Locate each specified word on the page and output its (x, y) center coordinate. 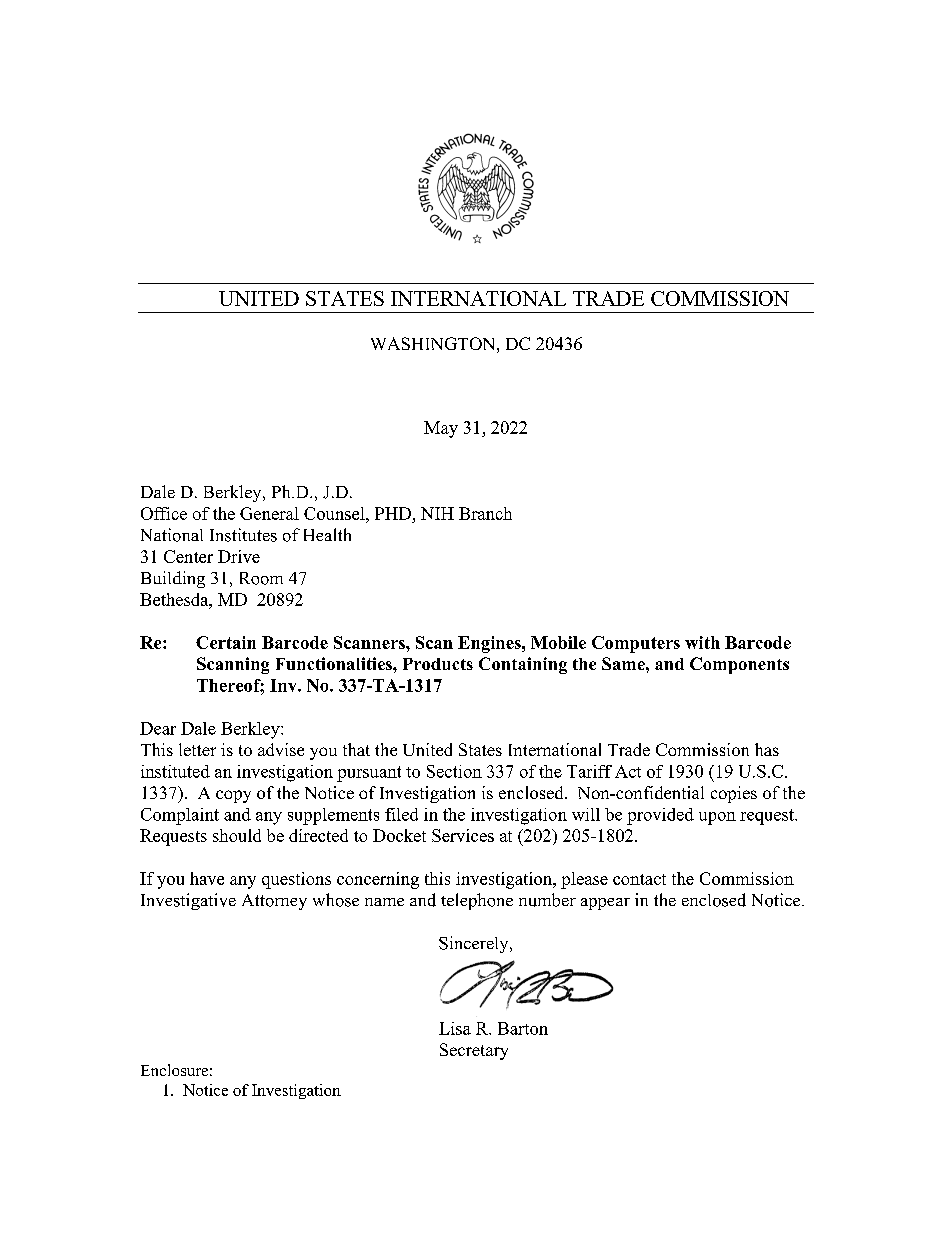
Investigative (188, 901)
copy (233, 796)
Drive (239, 556)
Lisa (455, 1028)
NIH (437, 513)
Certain (226, 642)
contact (639, 879)
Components (739, 665)
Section (454, 771)
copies (734, 794)
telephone (477, 901)
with (702, 642)
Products (438, 664)
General (269, 513)
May (441, 429)
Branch (485, 513)
